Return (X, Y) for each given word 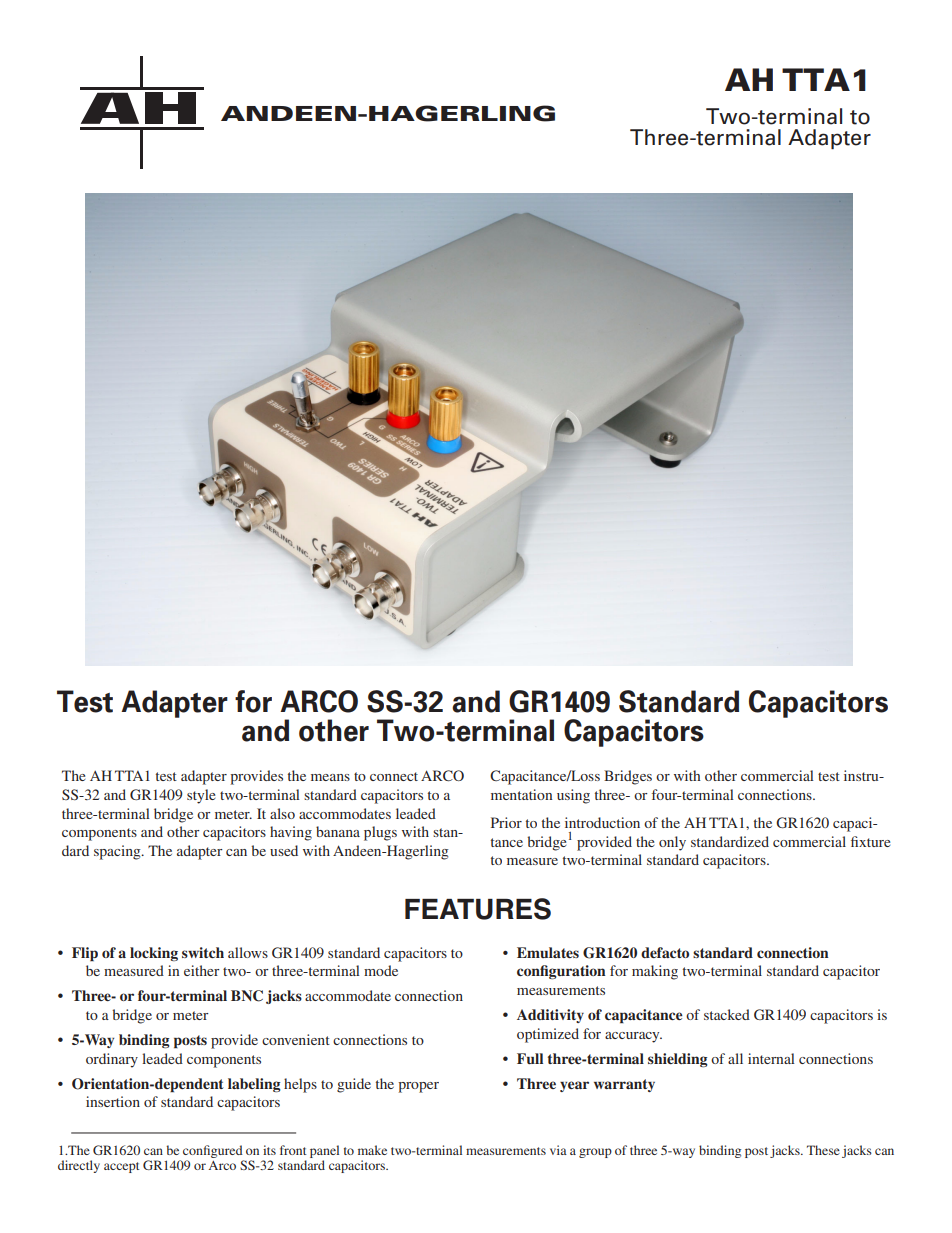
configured (213, 1151)
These (823, 1150)
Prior (506, 822)
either (202, 970)
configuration (561, 972)
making (655, 972)
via (558, 1150)
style (201, 796)
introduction (602, 822)
